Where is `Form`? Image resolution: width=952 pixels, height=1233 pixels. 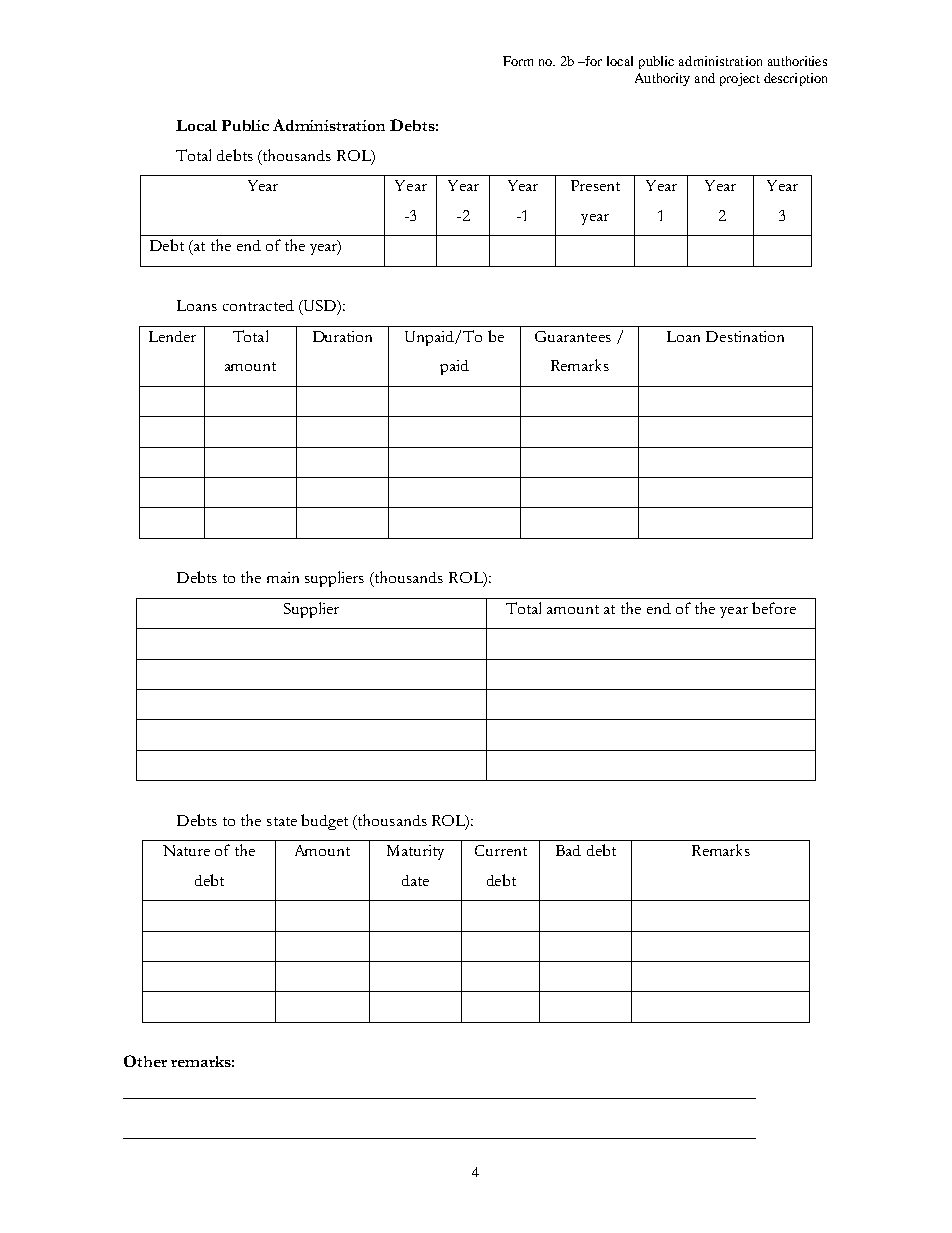
Form is located at coordinates (518, 61).
